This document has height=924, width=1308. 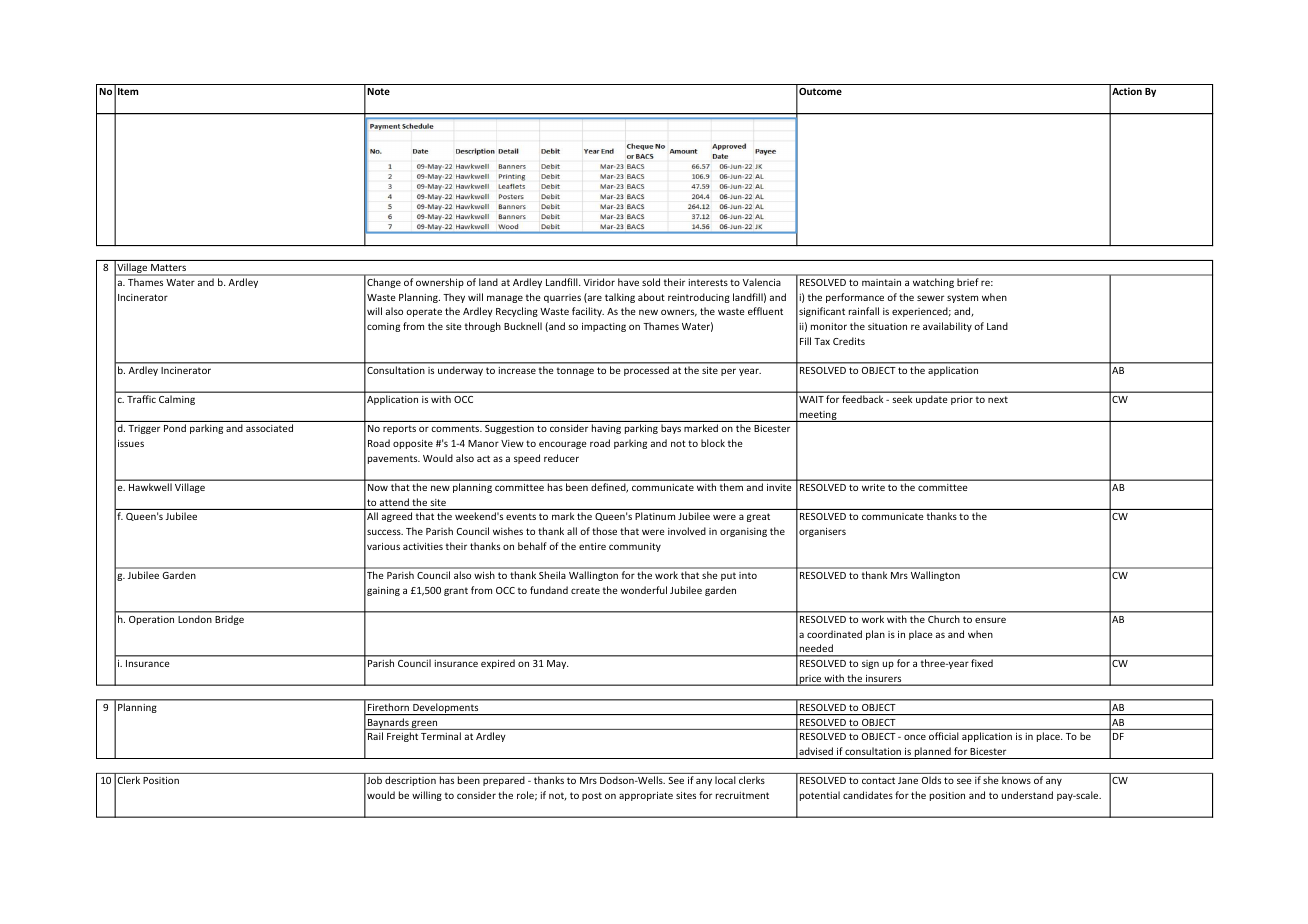 What do you see at coordinates (943, 619) in the document?
I see `Church` at bounding box center [943, 619].
